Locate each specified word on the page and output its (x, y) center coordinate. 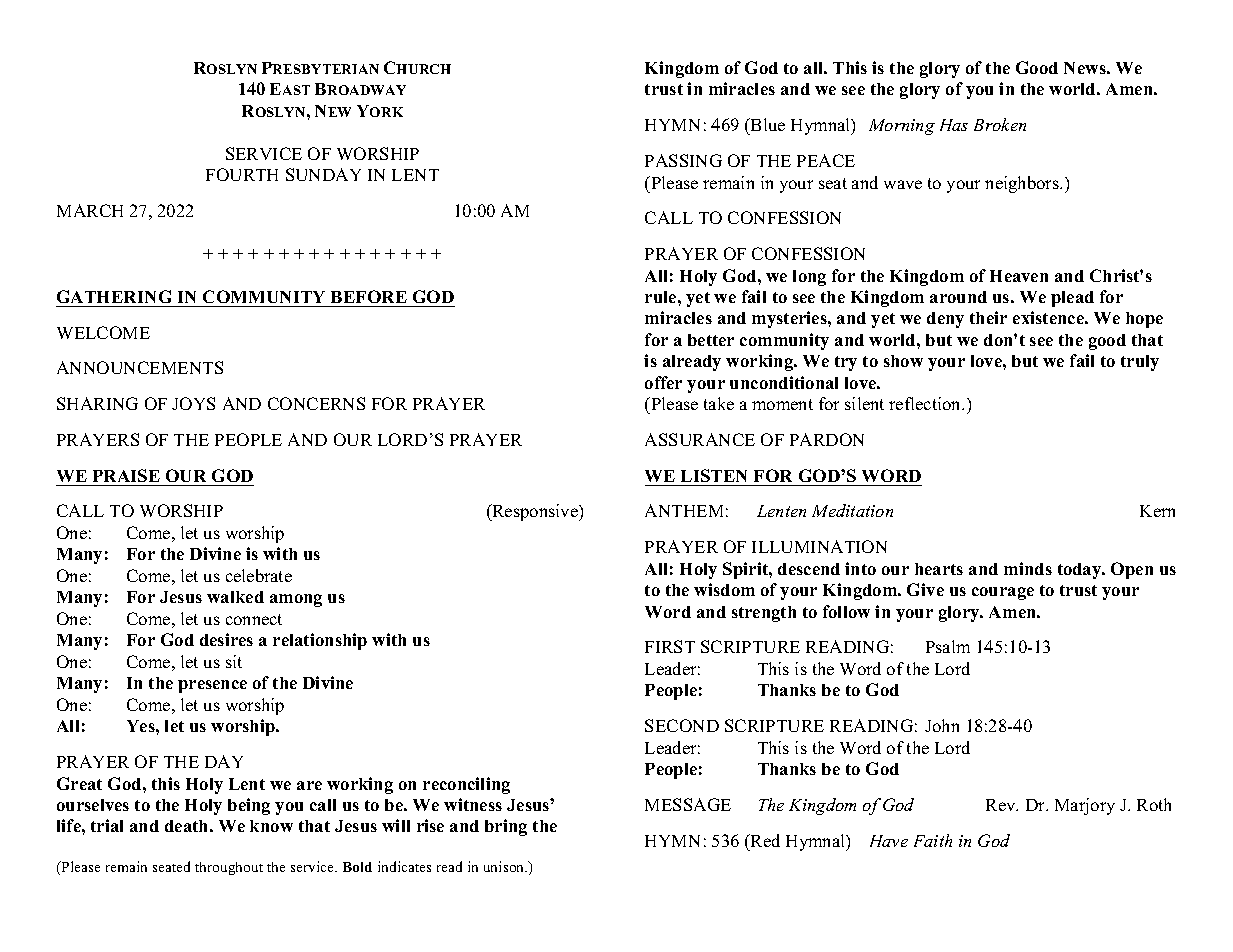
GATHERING (114, 296)
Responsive (535, 512)
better (711, 340)
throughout (229, 868)
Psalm (948, 646)
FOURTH (242, 174)
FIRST (670, 646)
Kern (1157, 511)
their (988, 317)
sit (234, 661)
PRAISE (126, 475)
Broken (1000, 124)
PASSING (683, 160)
